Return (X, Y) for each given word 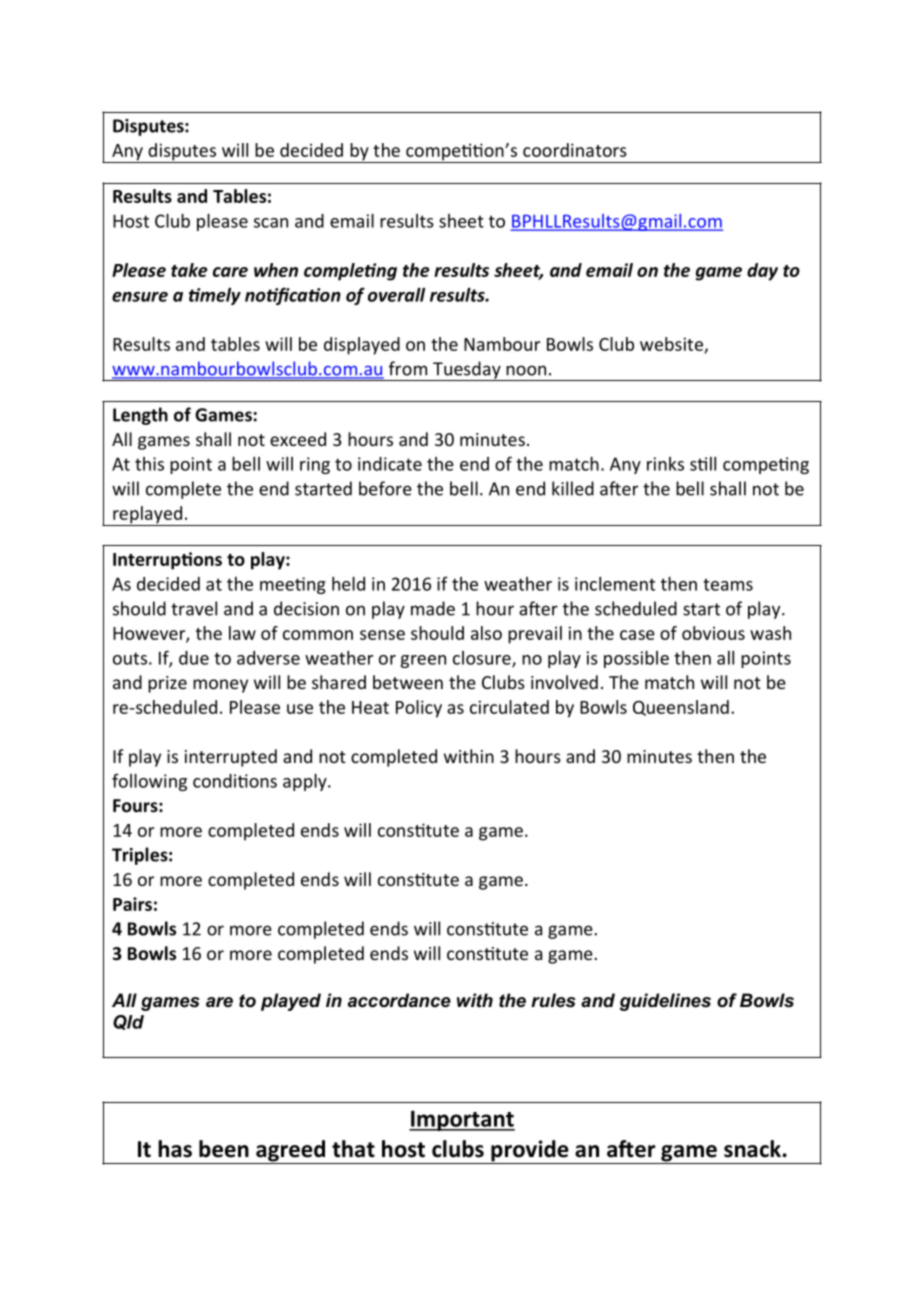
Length (140, 416)
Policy (419, 709)
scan (271, 223)
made (433, 608)
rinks (665, 464)
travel (194, 608)
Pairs (132, 904)
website (671, 344)
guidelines (665, 1002)
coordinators (575, 150)
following (149, 782)
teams (728, 585)
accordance (399, 1000)
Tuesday (467, 371)
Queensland (681, 708)
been (224, 1149)
